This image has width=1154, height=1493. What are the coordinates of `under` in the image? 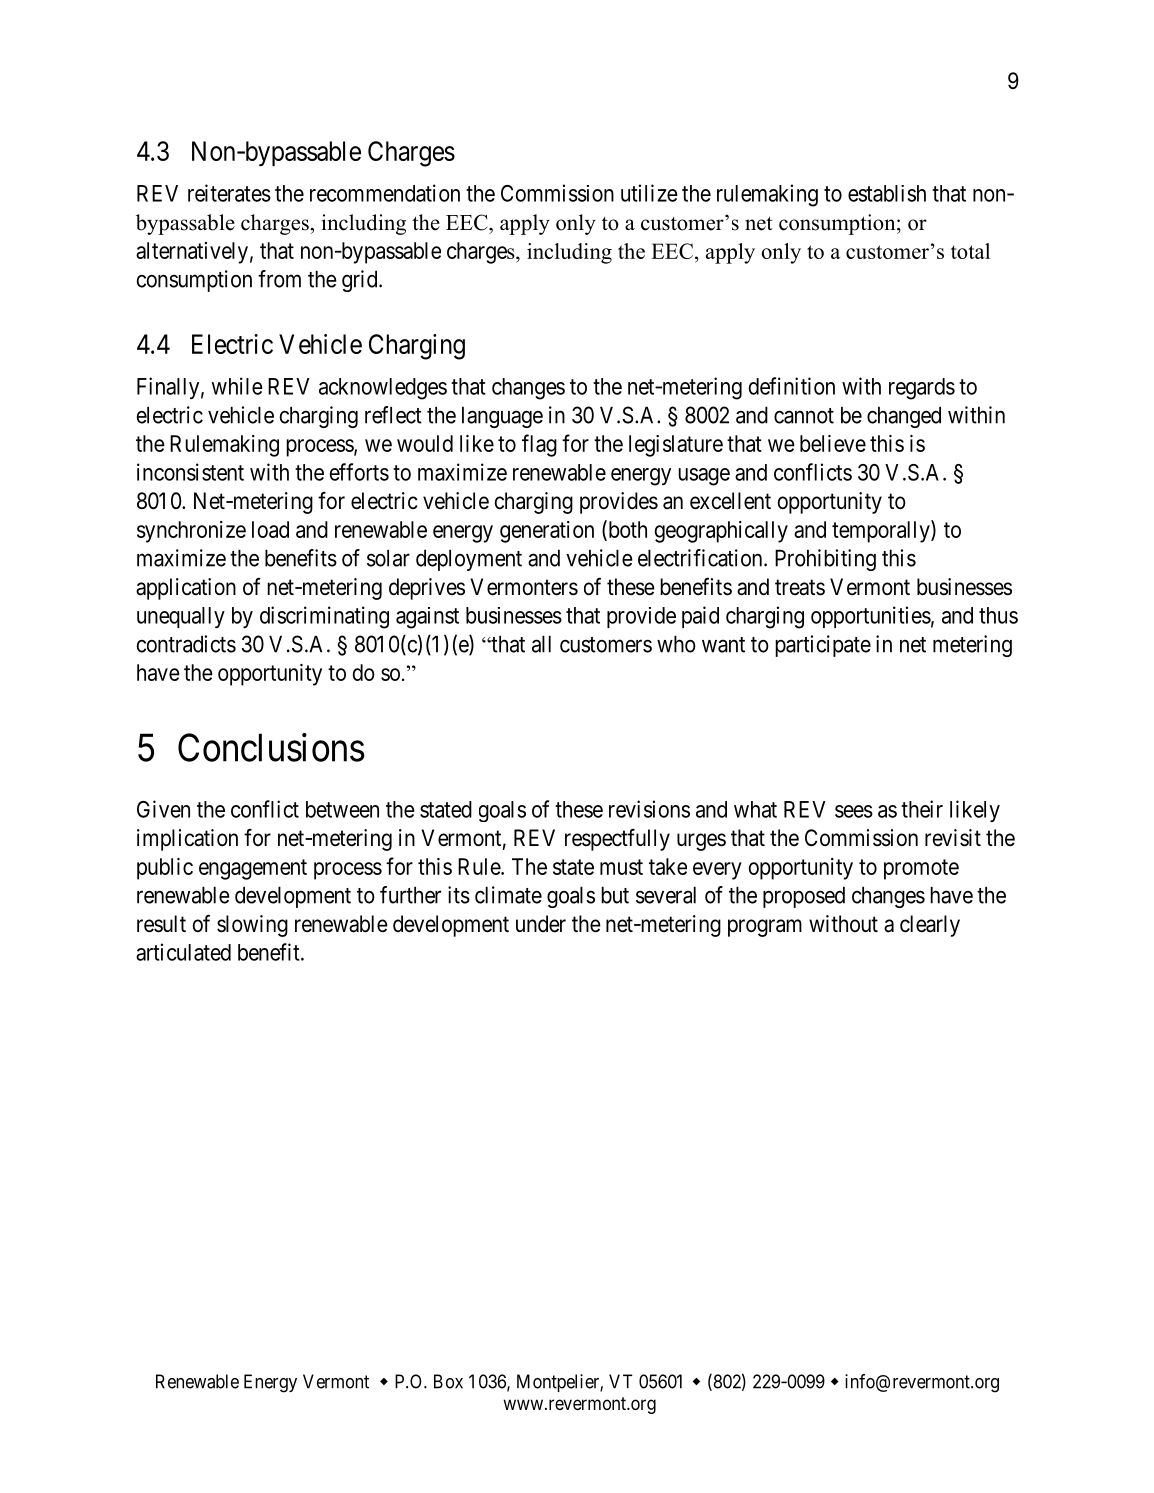 It's located at (541, 924).
